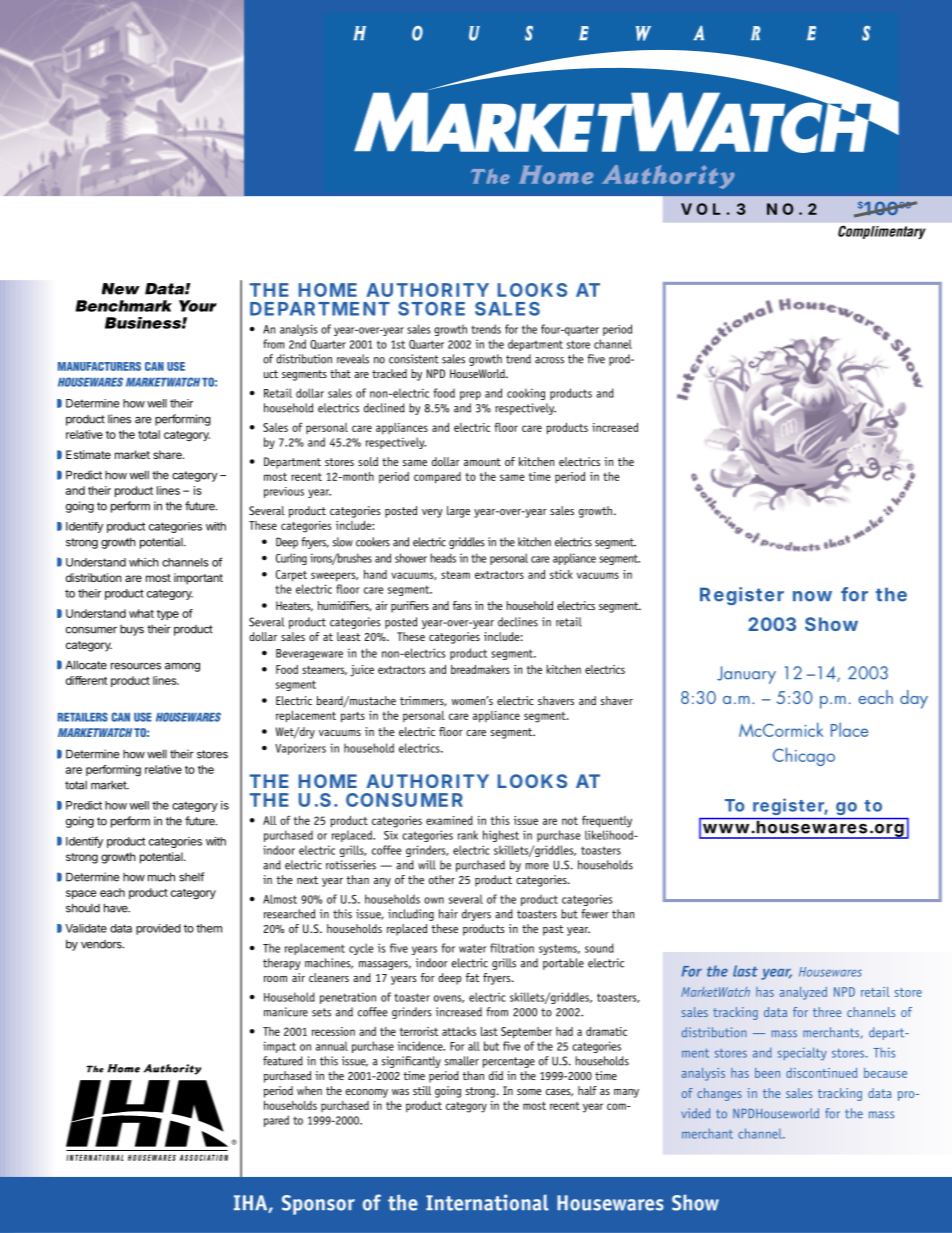  I want to click on shelf, so click(191, 877).
